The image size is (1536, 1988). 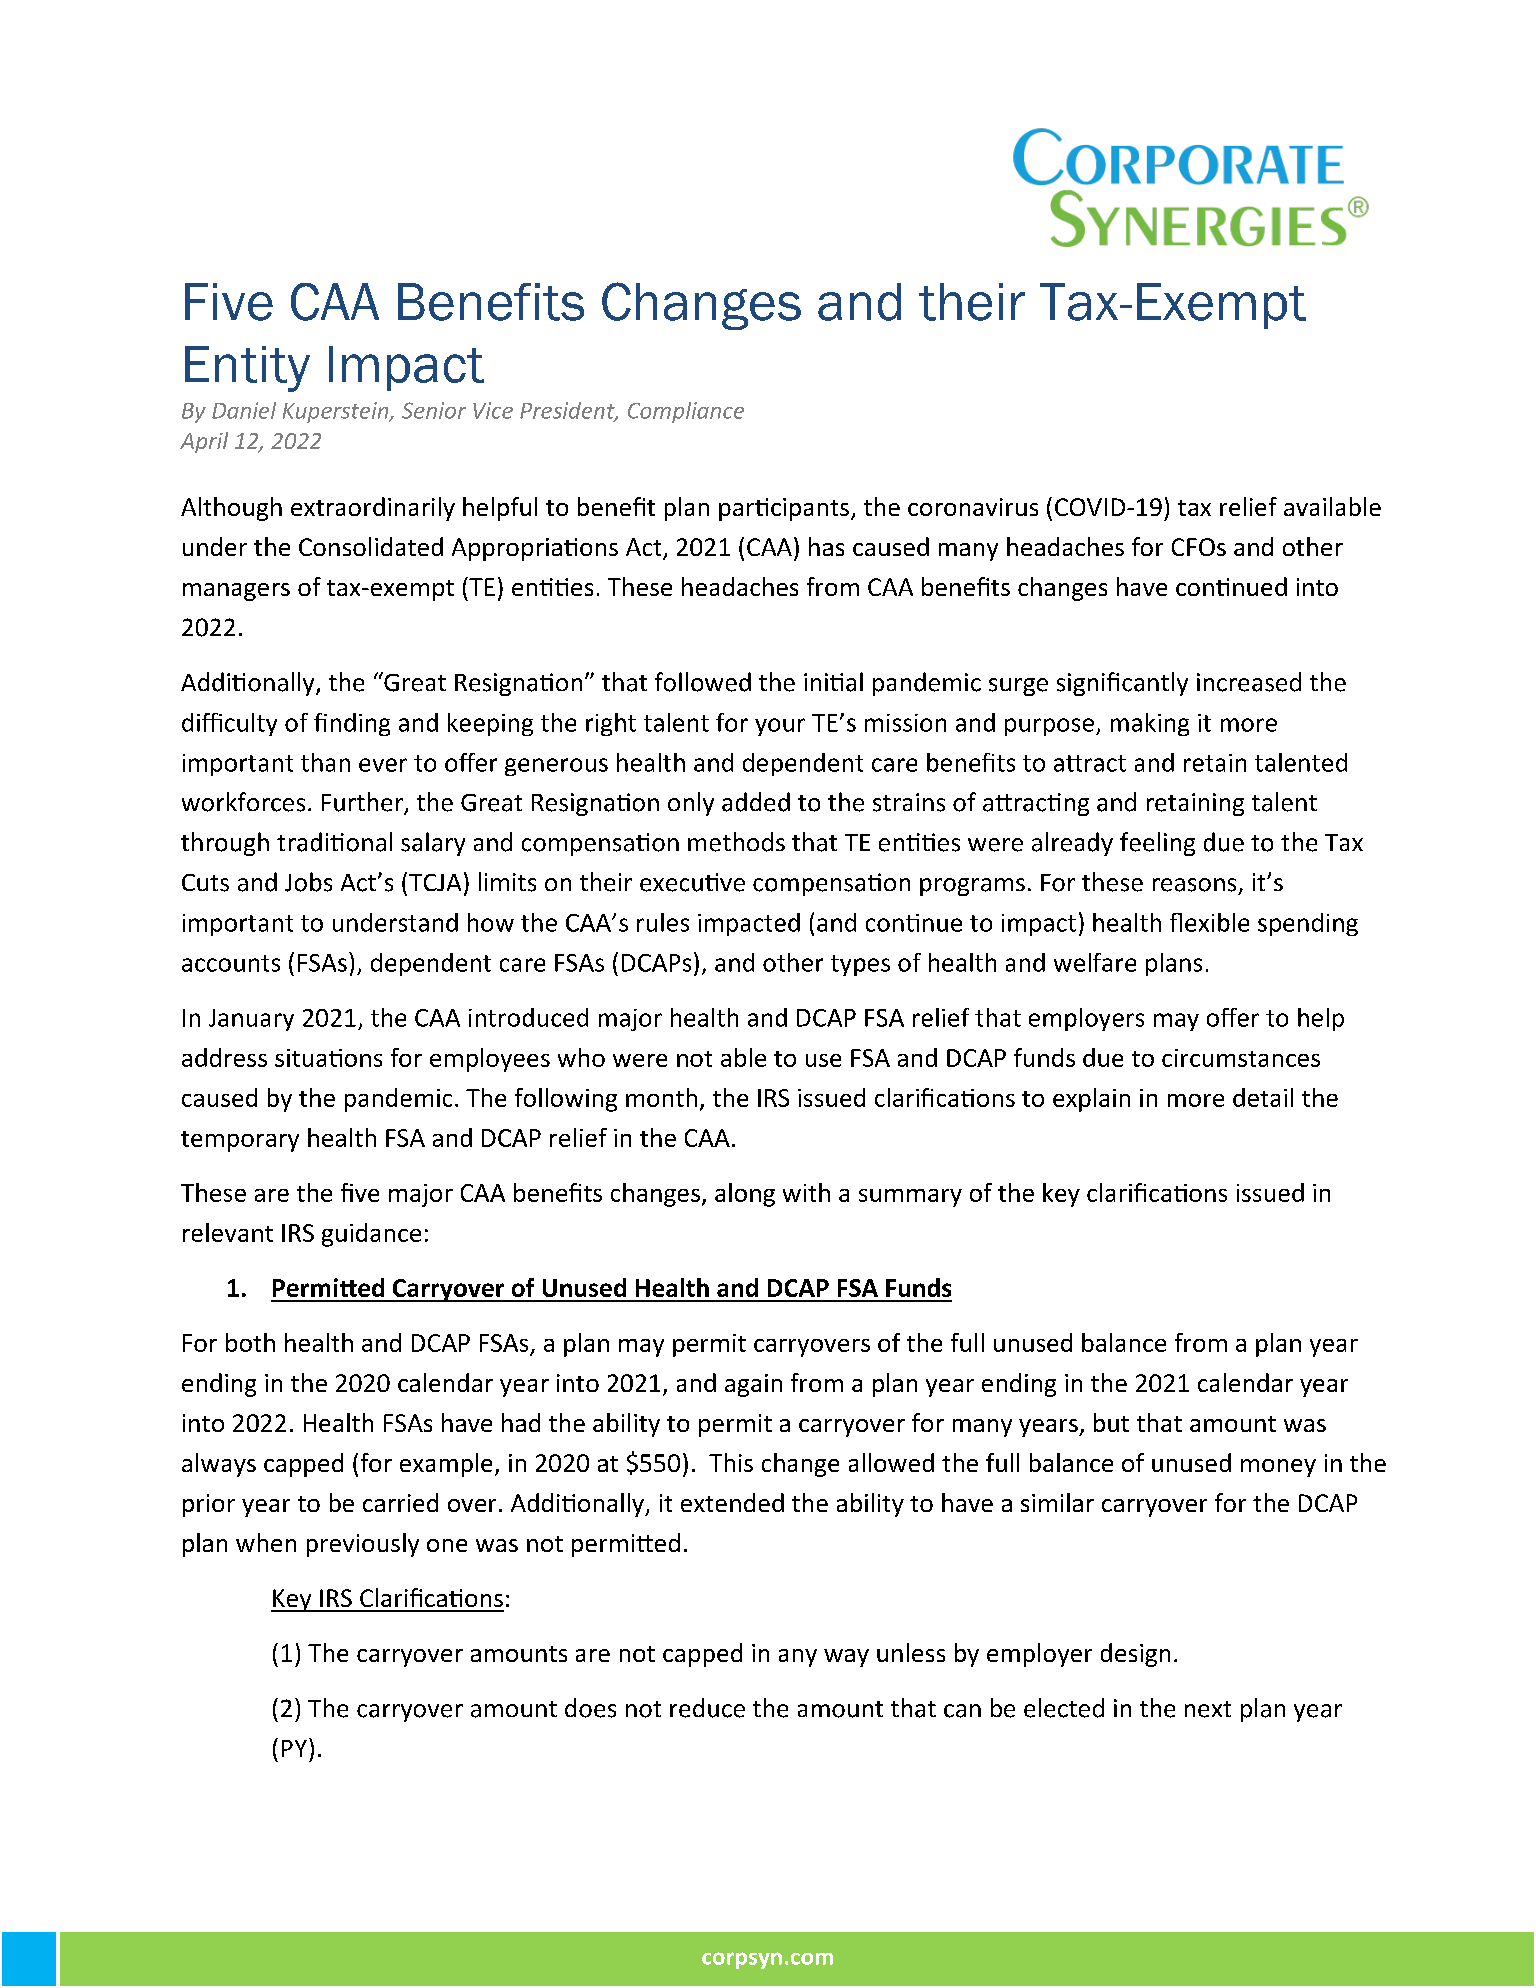 I want to click on Daniel, so click(x=244, y=410).
